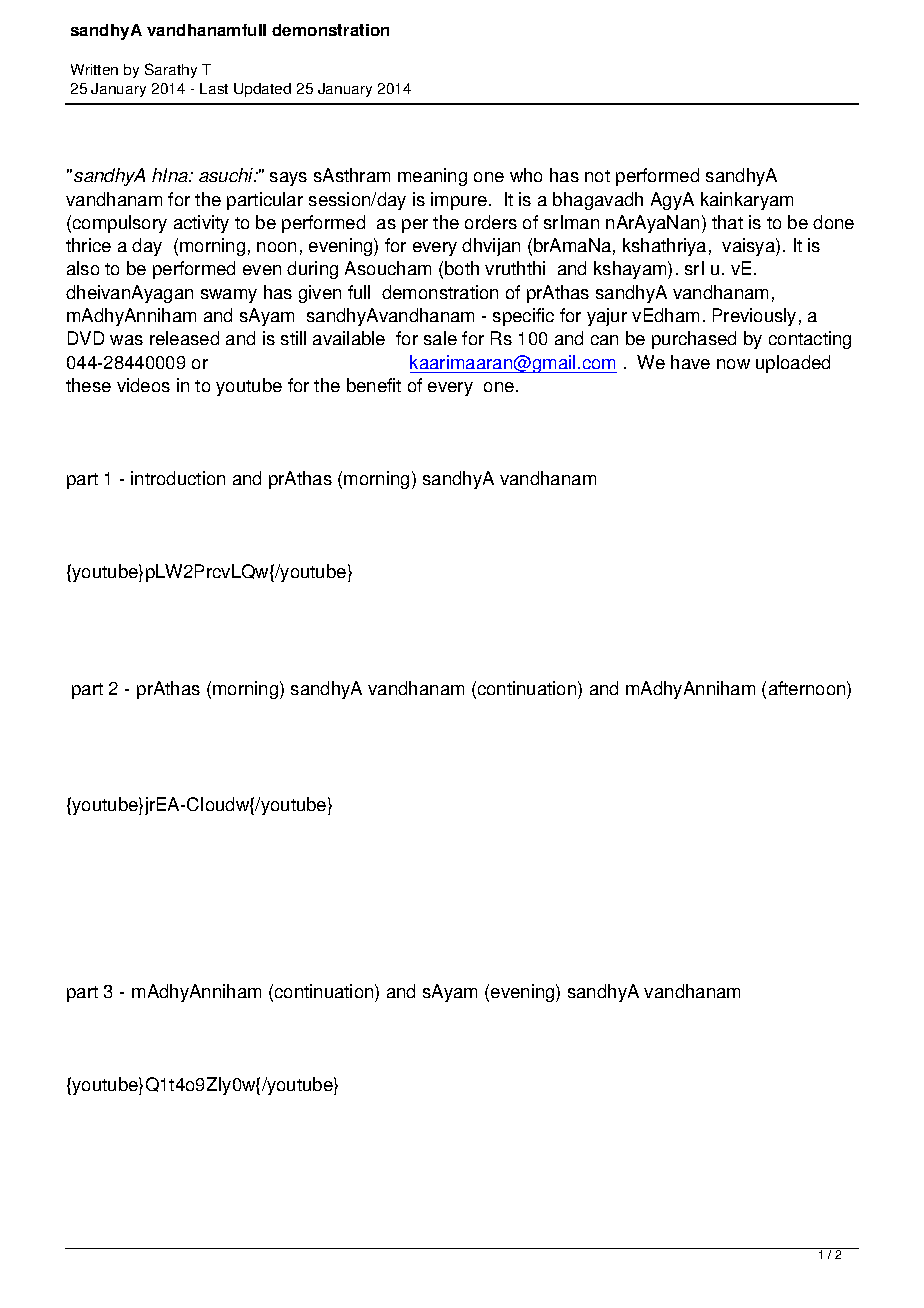  Describe the element at coordinates (178, 478) in the screenshot. I see `introduction` at that location.
